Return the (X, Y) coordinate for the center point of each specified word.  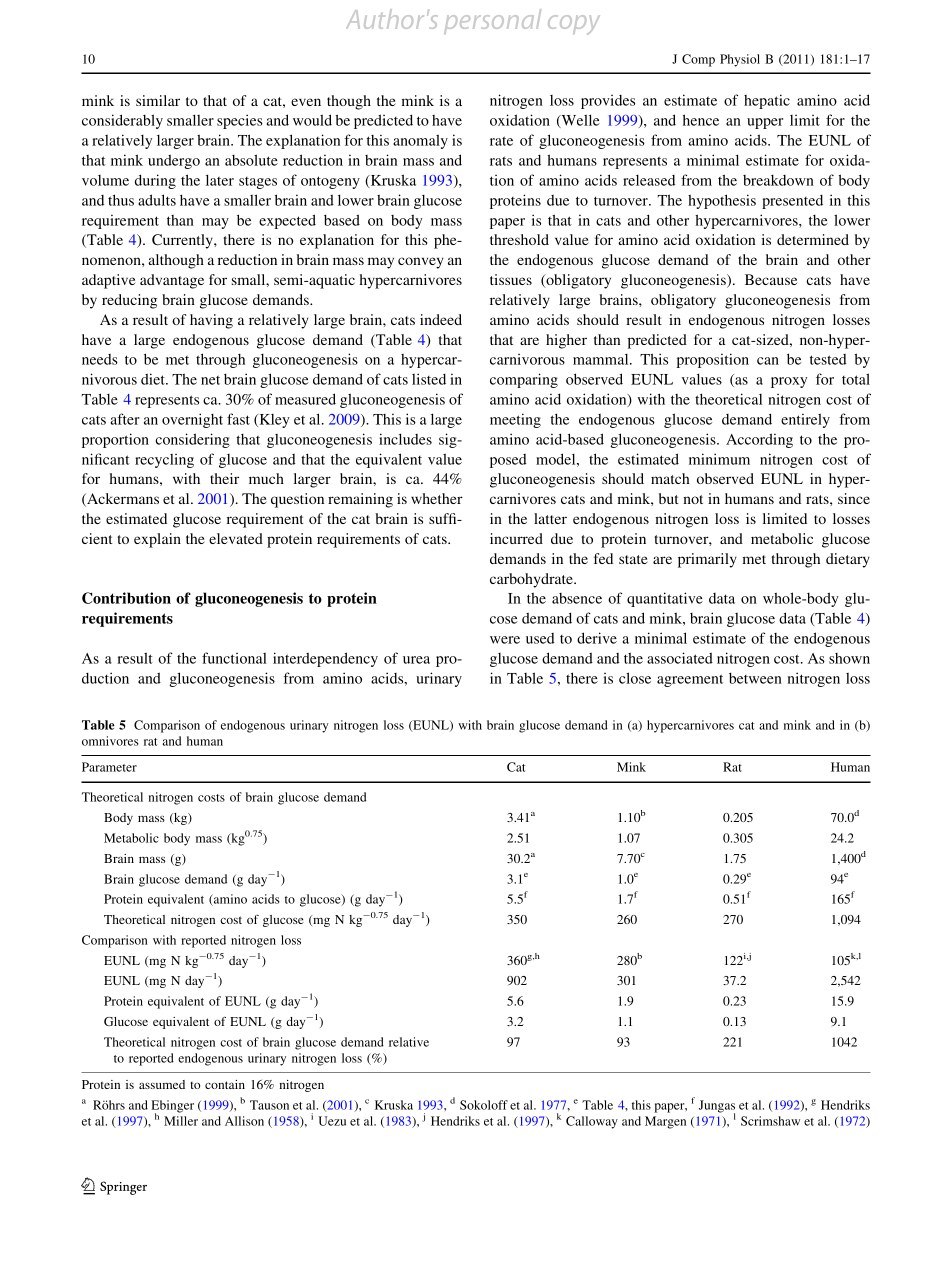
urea (416, 660)
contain (225, 1084)
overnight (192, 420)
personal (492, 21)
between (755, 678)
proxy (789, 382)
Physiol (740, 60)
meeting (515, 420)
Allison (244, 1121)
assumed (162, 1084)
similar (158, 100)
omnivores (110, 741)
